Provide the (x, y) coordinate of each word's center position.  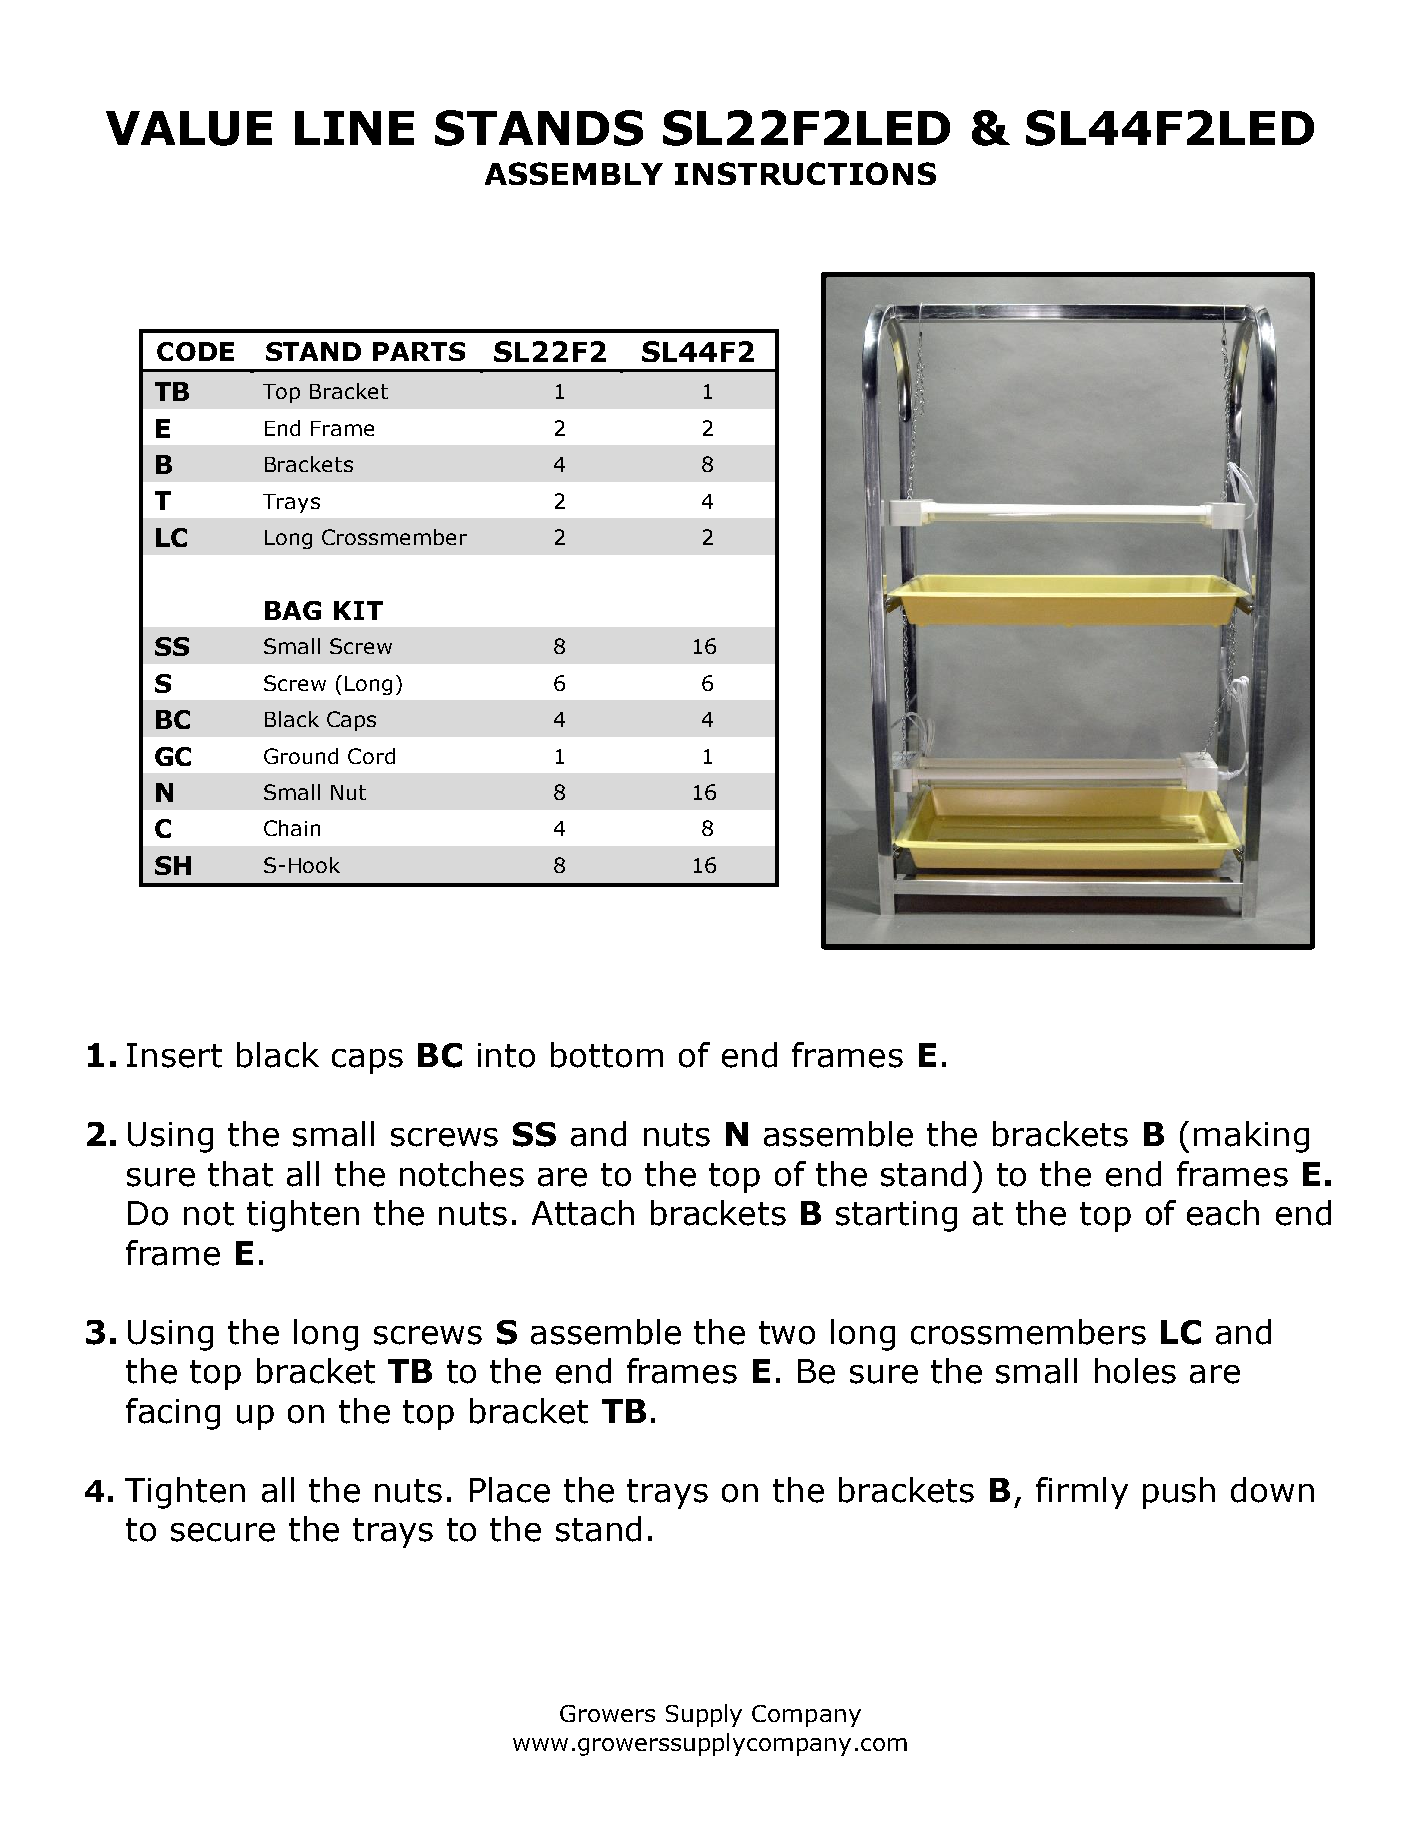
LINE (354, 128)
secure (223, 1532)
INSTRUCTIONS (805, 173)
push (1179, 1493)
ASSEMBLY (574, 173)
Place (510, 1490)
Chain (292, 828)
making (1251, 1137)
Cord (371, 756)
